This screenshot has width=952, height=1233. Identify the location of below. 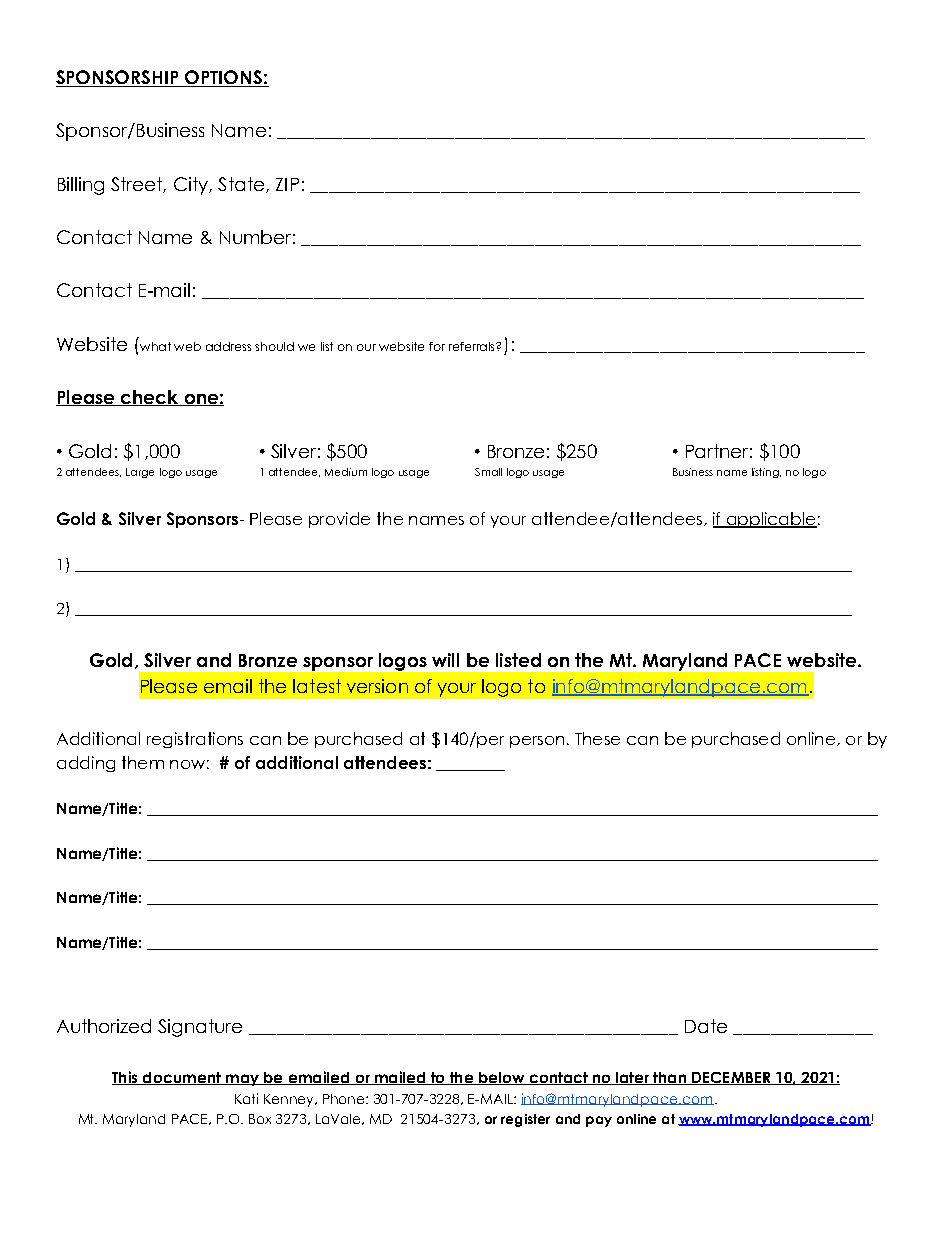
(502, 1078).
